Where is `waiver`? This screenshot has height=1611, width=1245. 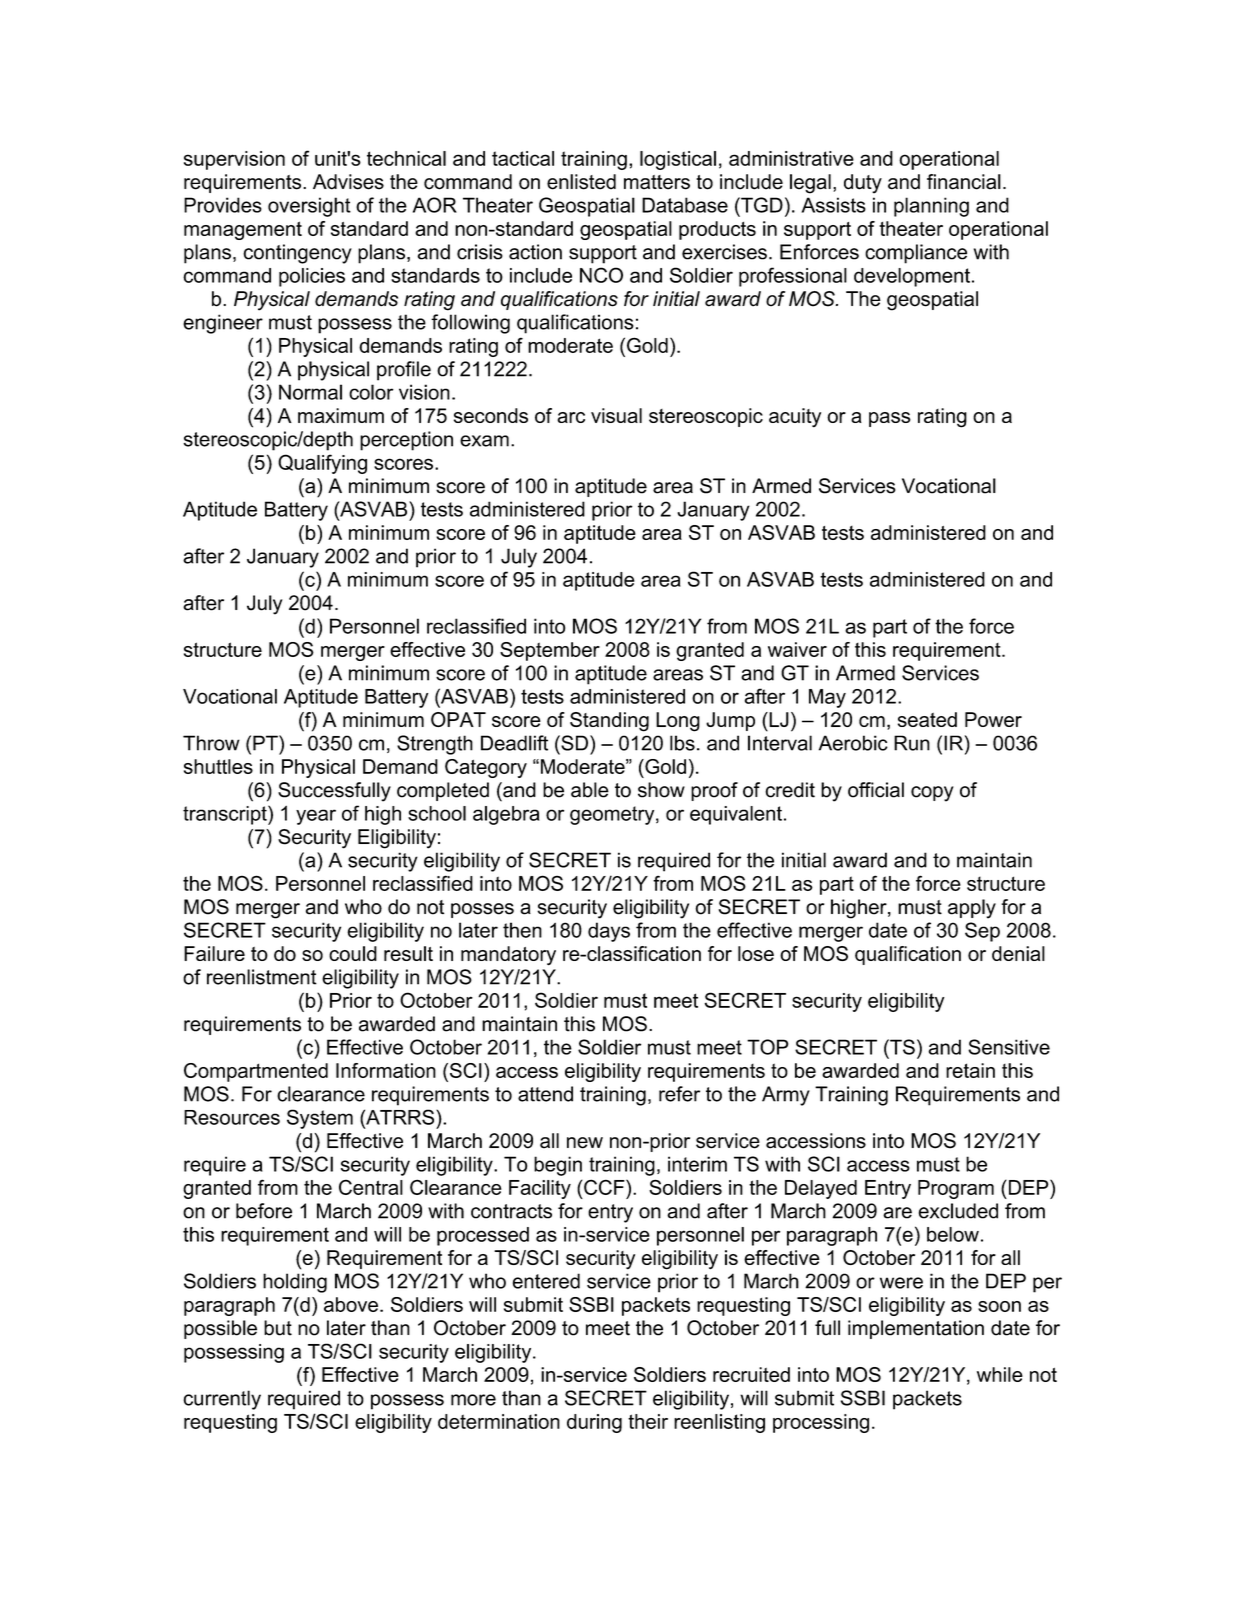 waiver is located at coordinates (797, 649).
